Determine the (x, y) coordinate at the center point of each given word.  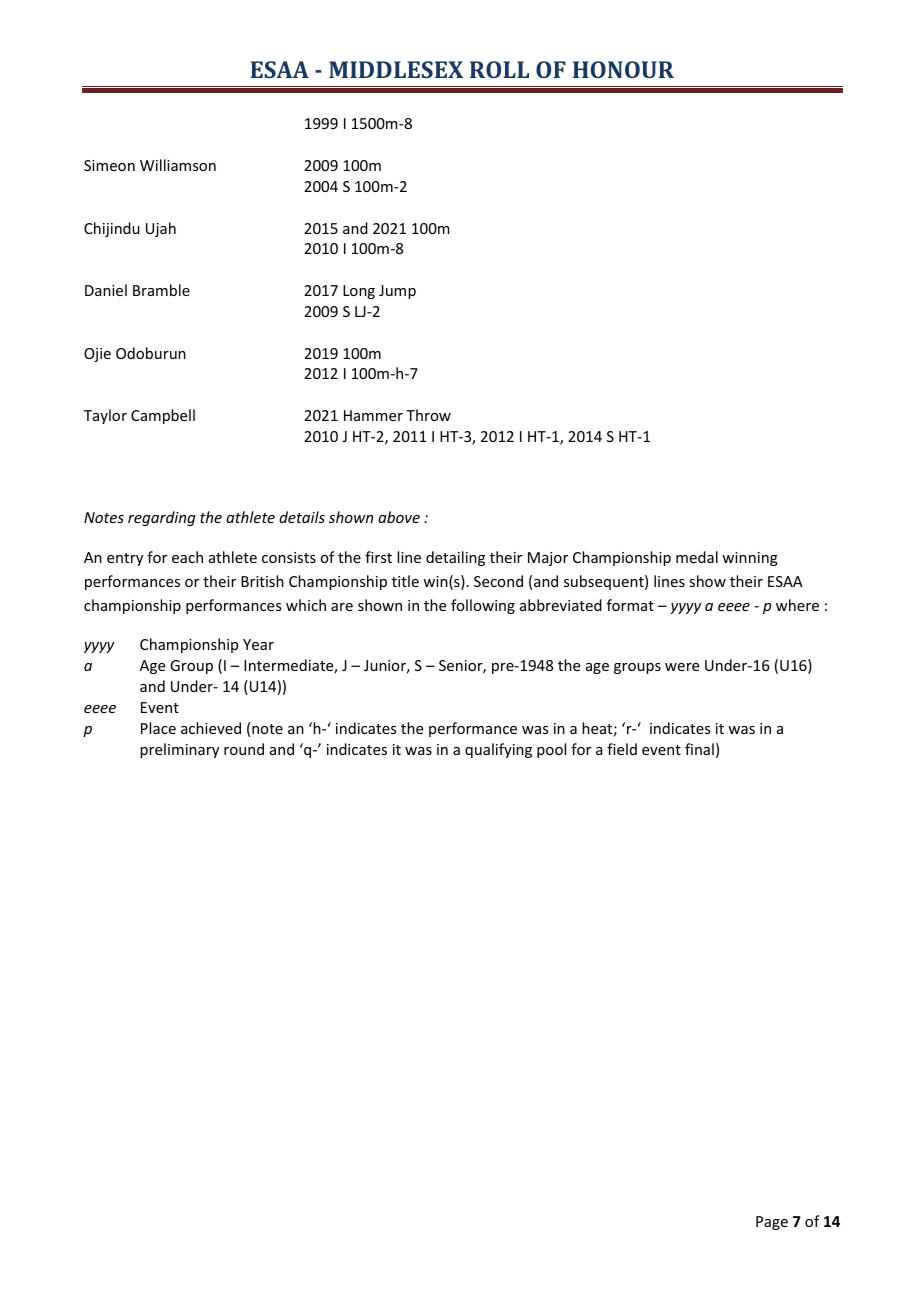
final (699, 749)
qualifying (498, 750)
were (682, 667)
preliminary (179, 750)
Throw (428, 415)
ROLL (499, 69)
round (244, 749)
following (483, 606)
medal (697, 557)
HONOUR (623, 69)
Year (258, 644)
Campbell (163, 416)
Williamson (178, 165)
